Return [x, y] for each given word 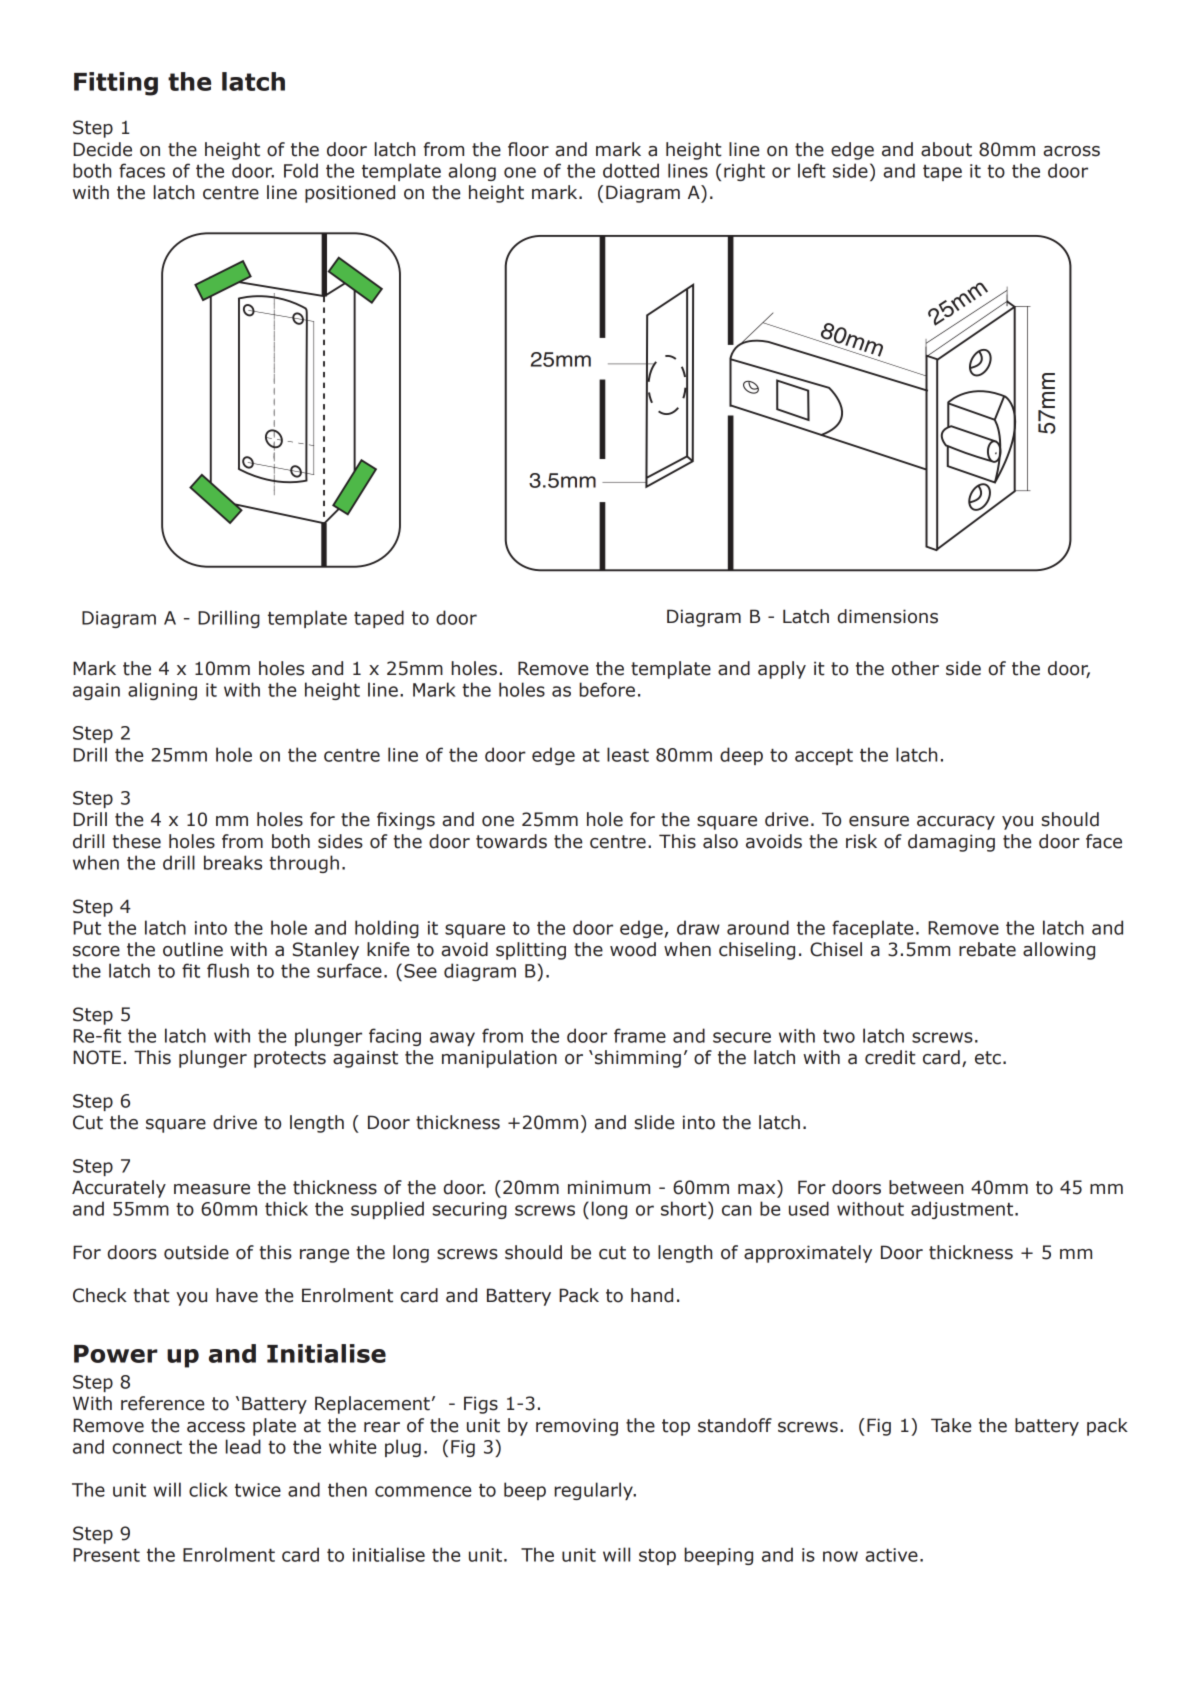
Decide [102, 149]
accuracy [956, 823]
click [208, 1489]
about [946, 149]
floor [528, 149]
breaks [233, 862]
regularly [594, 1491]
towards [511, 841]
